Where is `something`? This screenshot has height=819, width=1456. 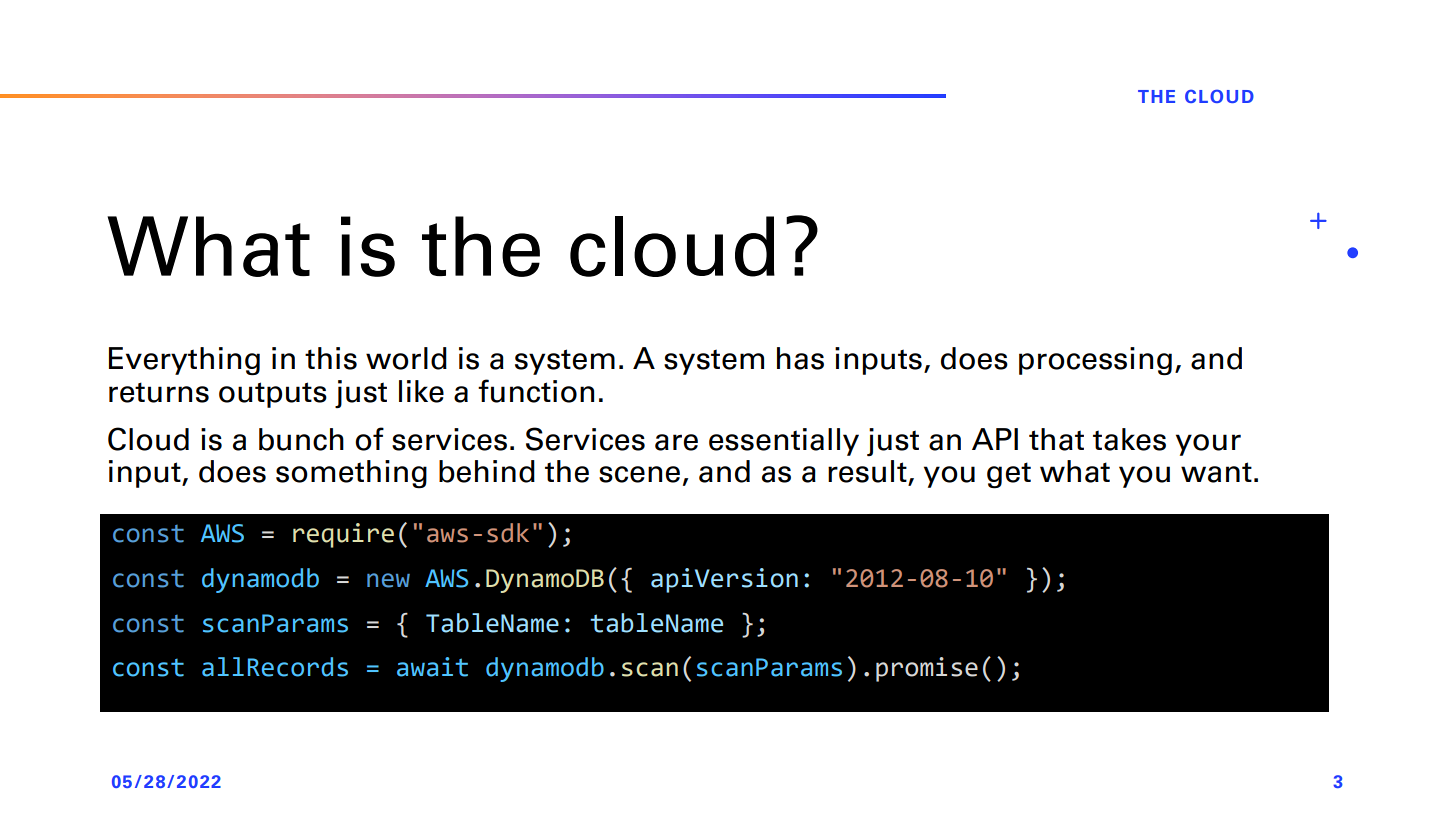 something is located at coordinates (351, 474).
